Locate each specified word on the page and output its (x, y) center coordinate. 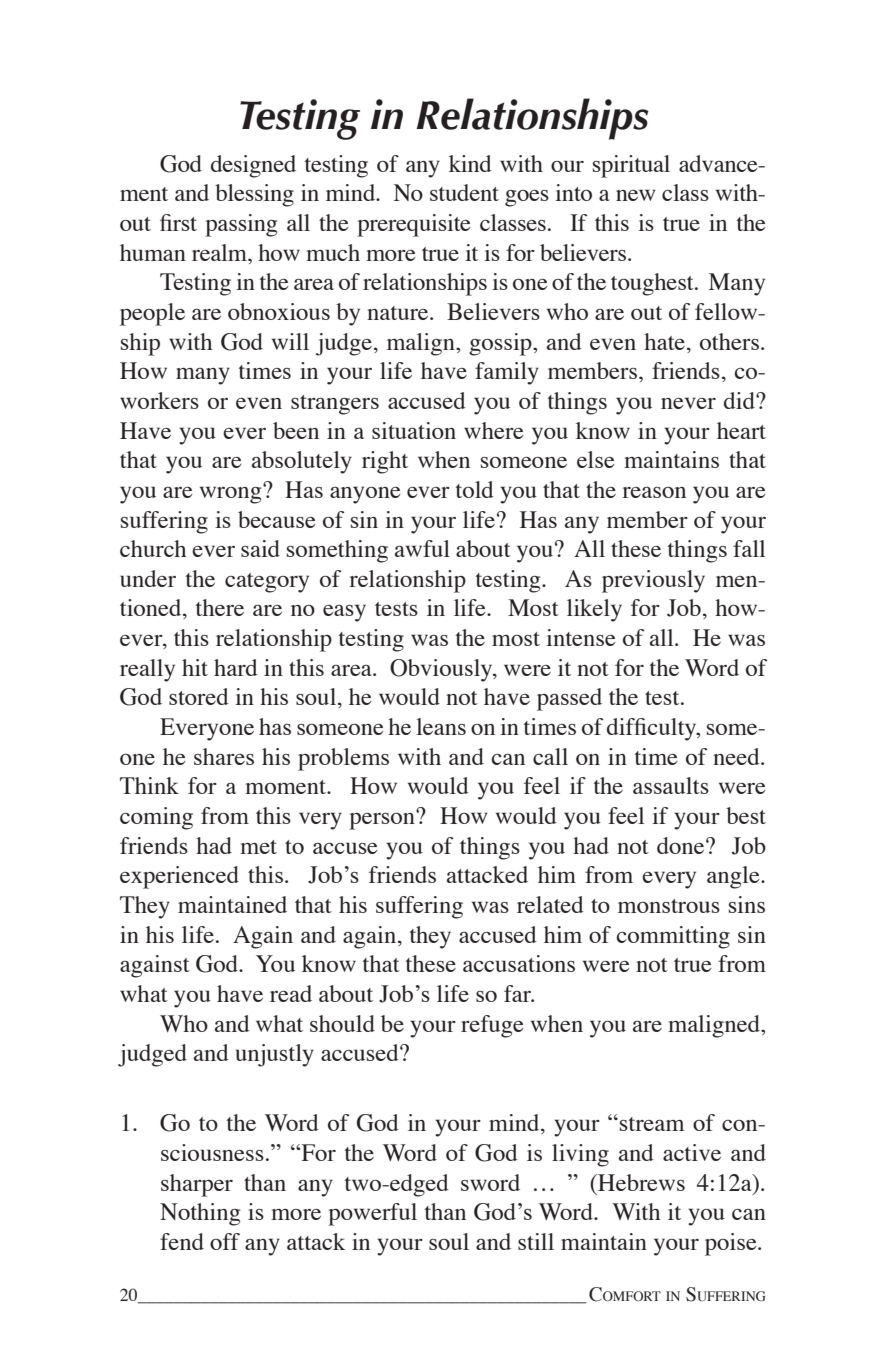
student (464, 192)
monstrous (669, 906)
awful (422, 548)
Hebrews (640, 1182)
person (383, 820)
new (636, 195)
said (260, 548)
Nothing (200, 1214)
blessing (254, 195)
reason (654, 492)
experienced (179, 877)
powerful (372, 1214)
